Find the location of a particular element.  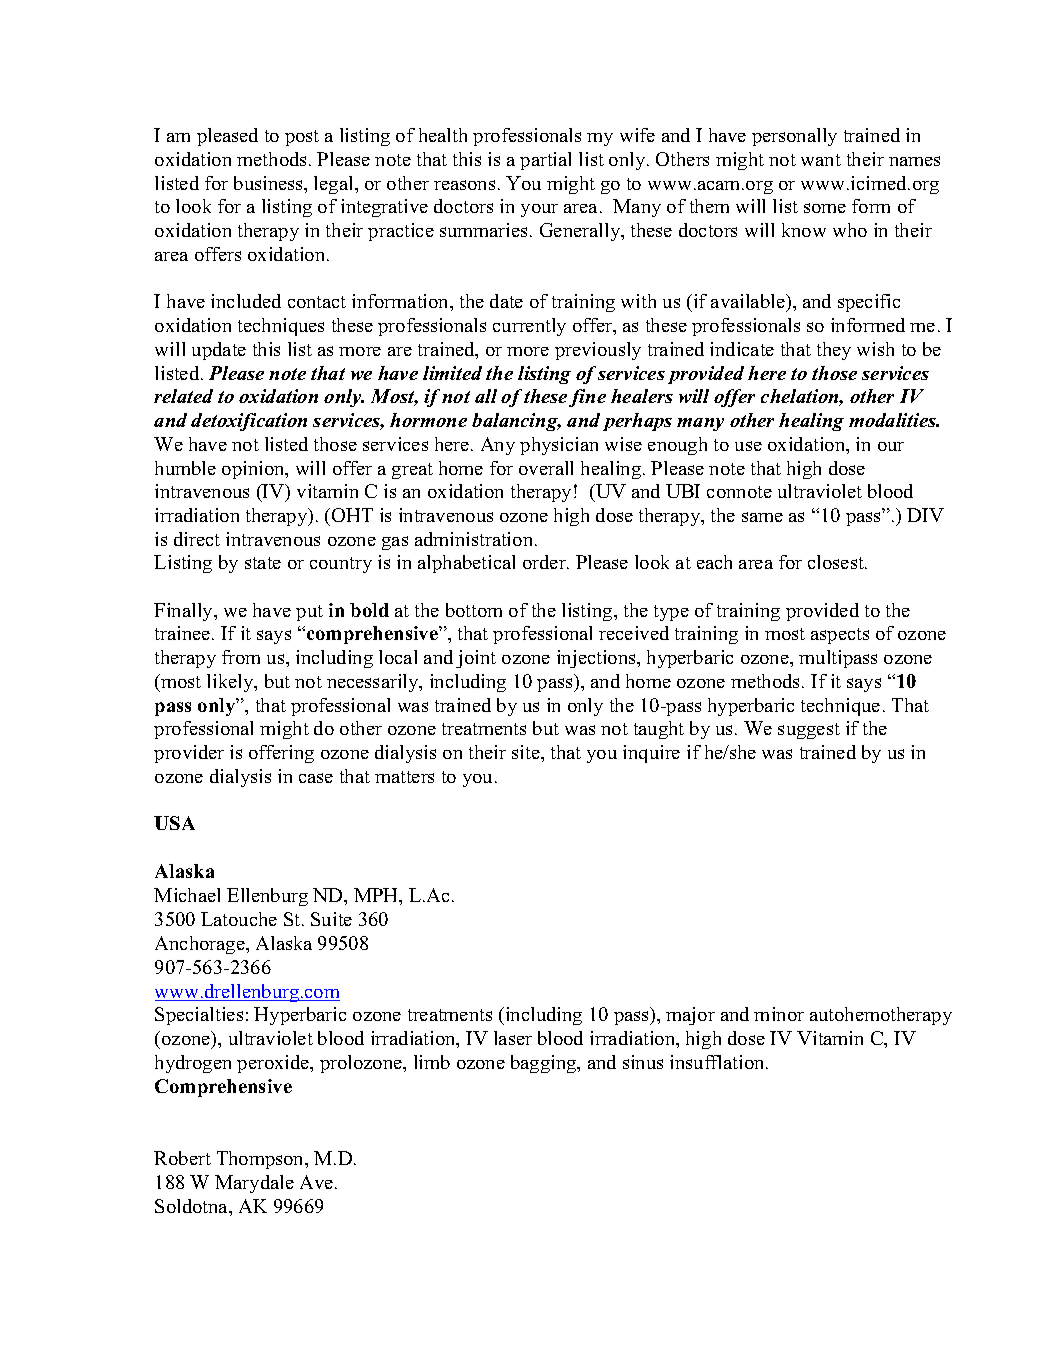

suggest is located at coordinates (809, 731).
